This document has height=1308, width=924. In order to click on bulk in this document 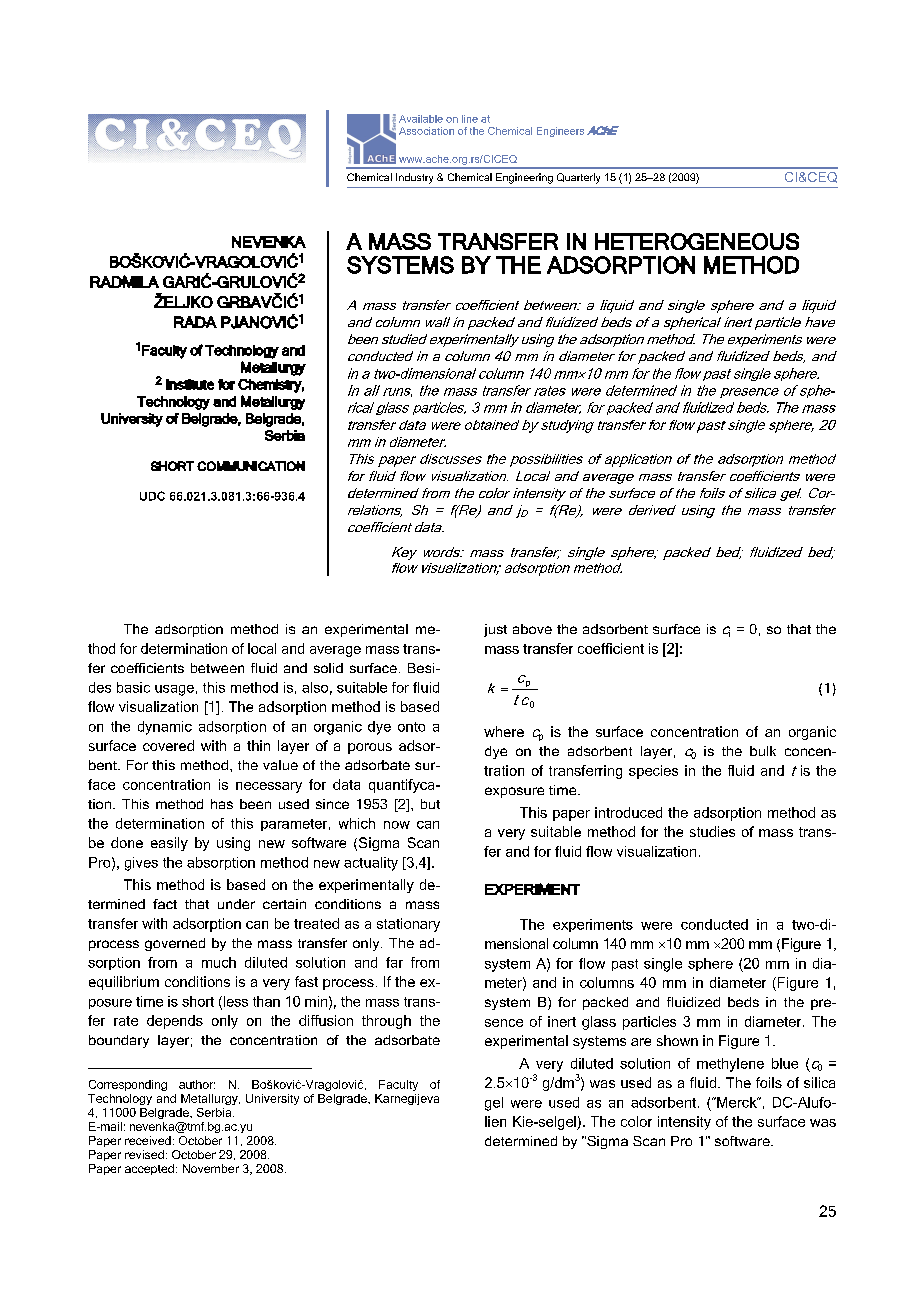, I will do `click(763, 751)`.
